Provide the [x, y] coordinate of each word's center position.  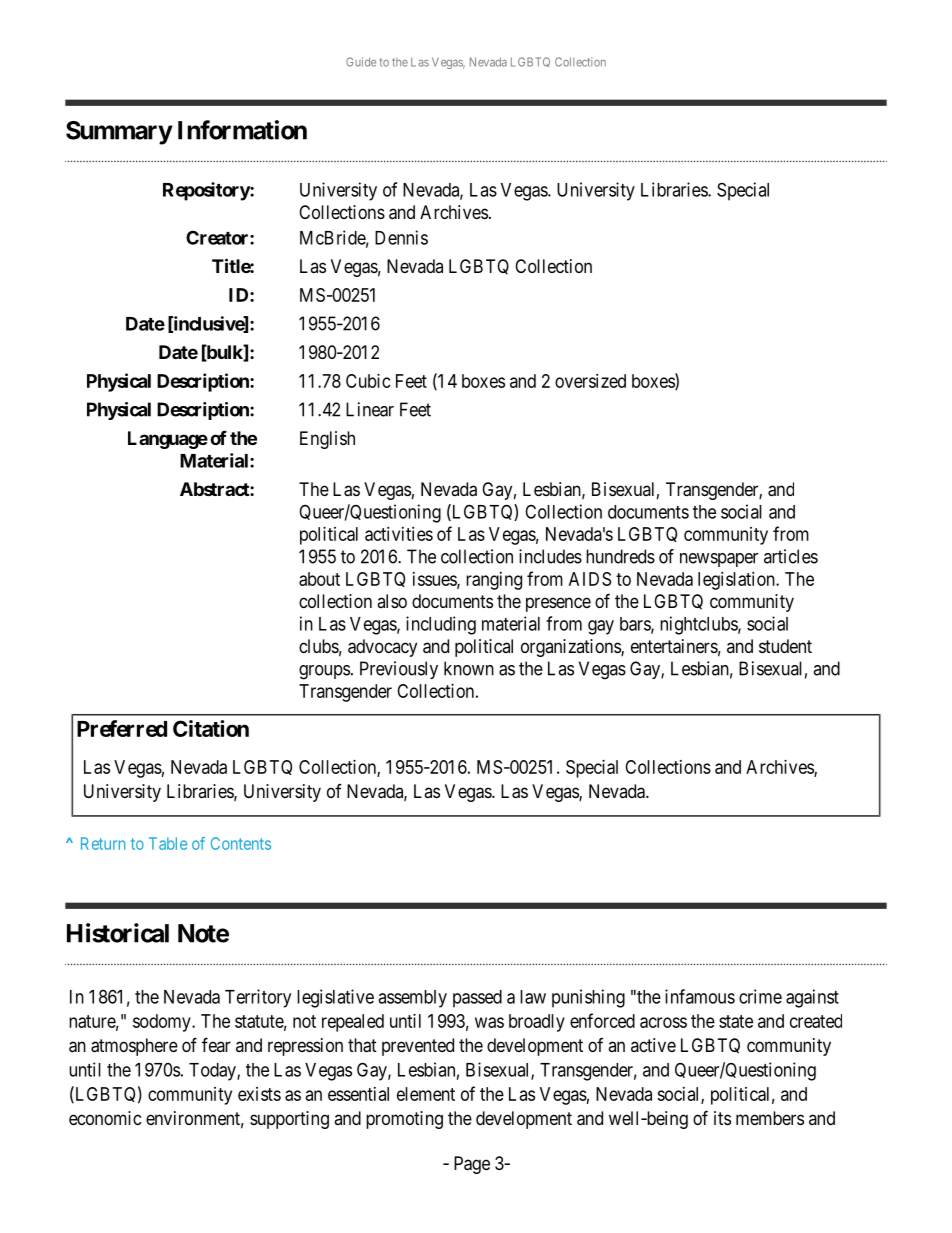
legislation [737, 581]
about [319, 579]
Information [242, 130]
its [722, 1118]
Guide [361, 62]
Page [472, 1165]
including [441, 625]
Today [213, 1072]
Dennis [401, 237]
